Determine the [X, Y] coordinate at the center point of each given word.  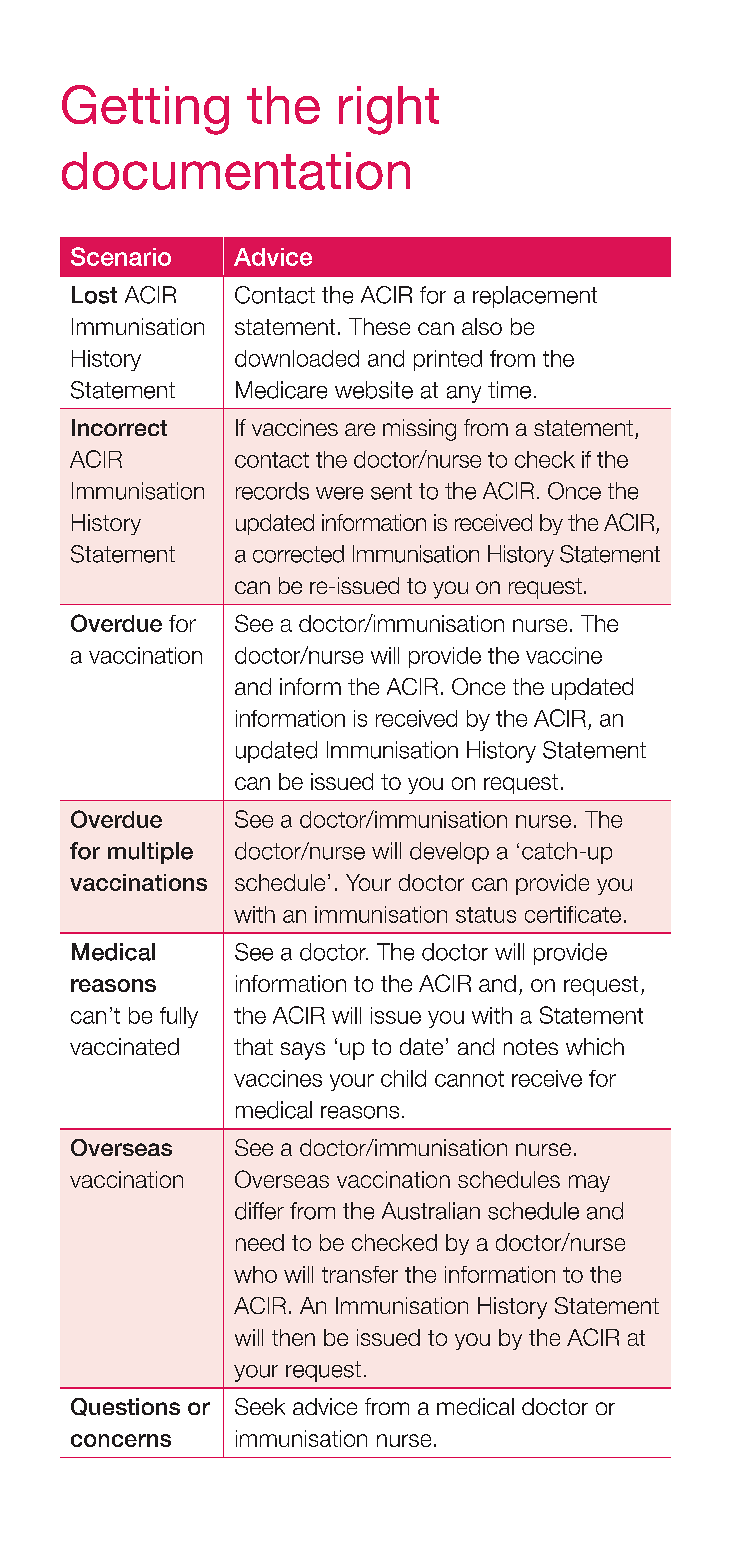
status [486, 915]
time [509, 390]
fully [179, 1017]
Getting [145, 110]
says [303, 1051]
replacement [535, 297]
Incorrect [119, 427]
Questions [125, 1407]
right [389, 110]
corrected [298, 554]
